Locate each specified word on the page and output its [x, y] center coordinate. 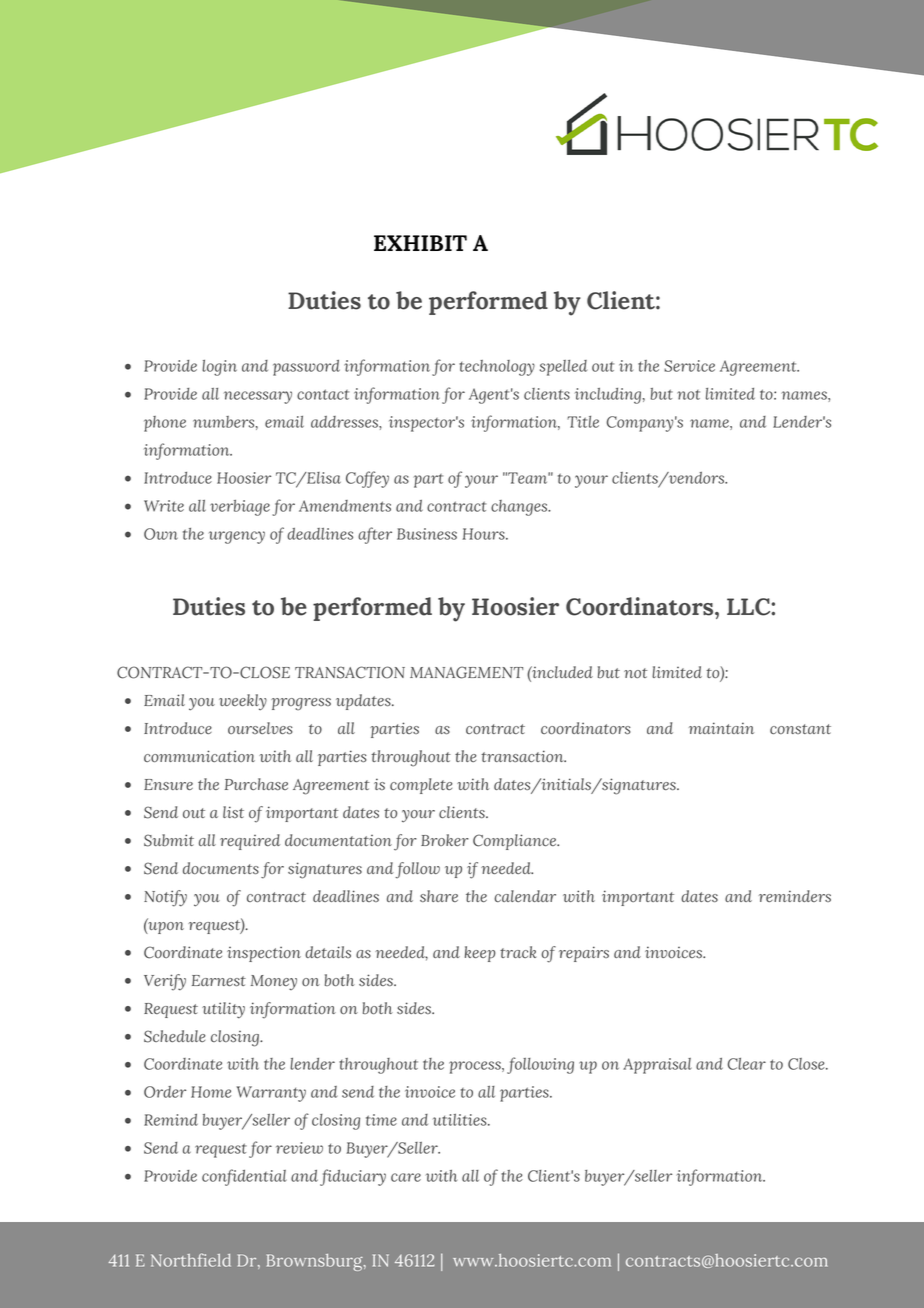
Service [689, 366]
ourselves [260, 728]
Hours [485, 534]
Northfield [191, 1260]
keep [480, 954]
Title [583, 422]
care [406, 1177]
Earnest [219, 980]
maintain [721, 728]
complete [421, 786]
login [219, 368]
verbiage [240, 508]
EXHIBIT [420, 243]
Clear [747, 1064]
